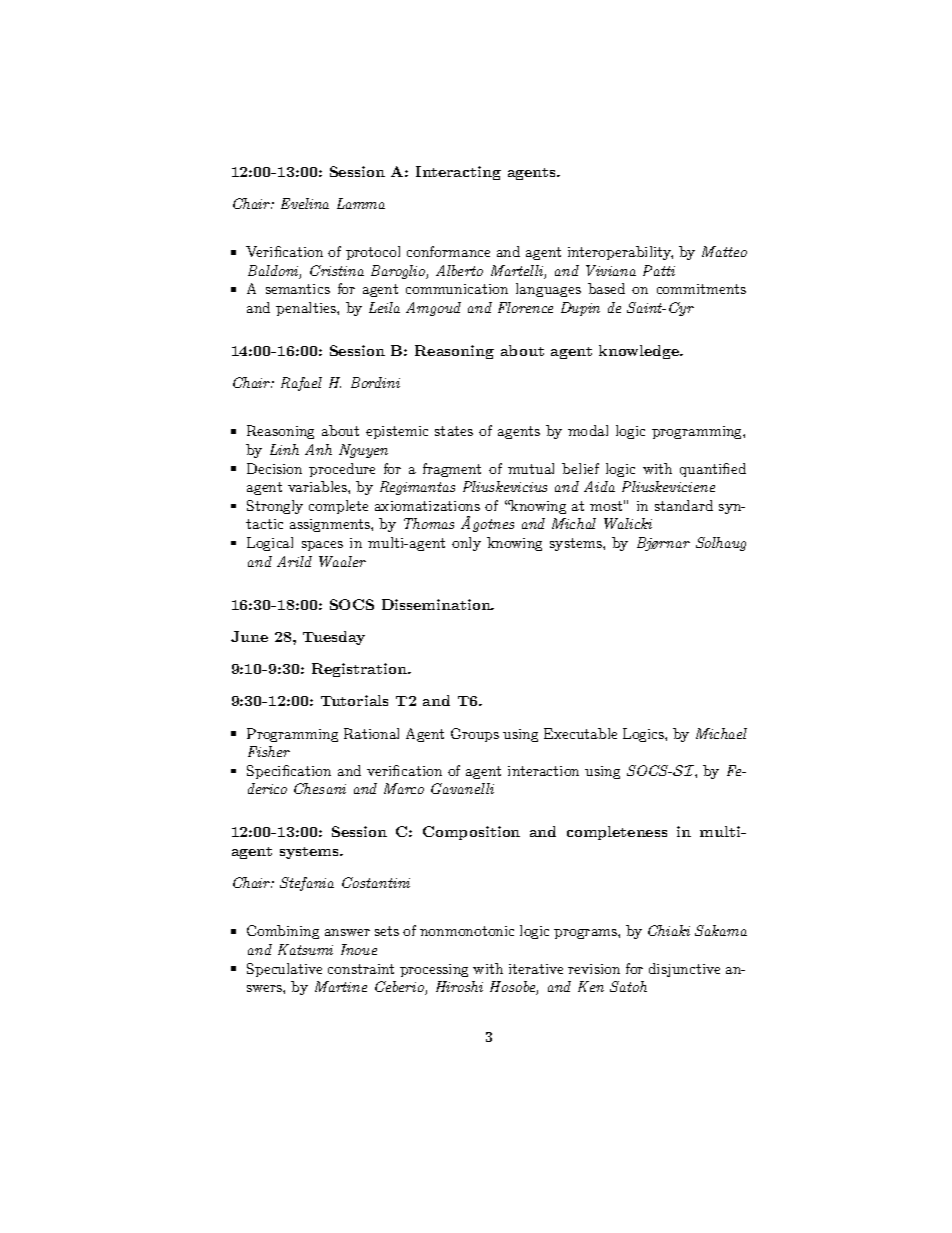 This screenshot has height=1233, width=952. What do you see at coordinates (684, 970) in the screenshot?
I see `disjunctive` at bounding box center [684, 970].
